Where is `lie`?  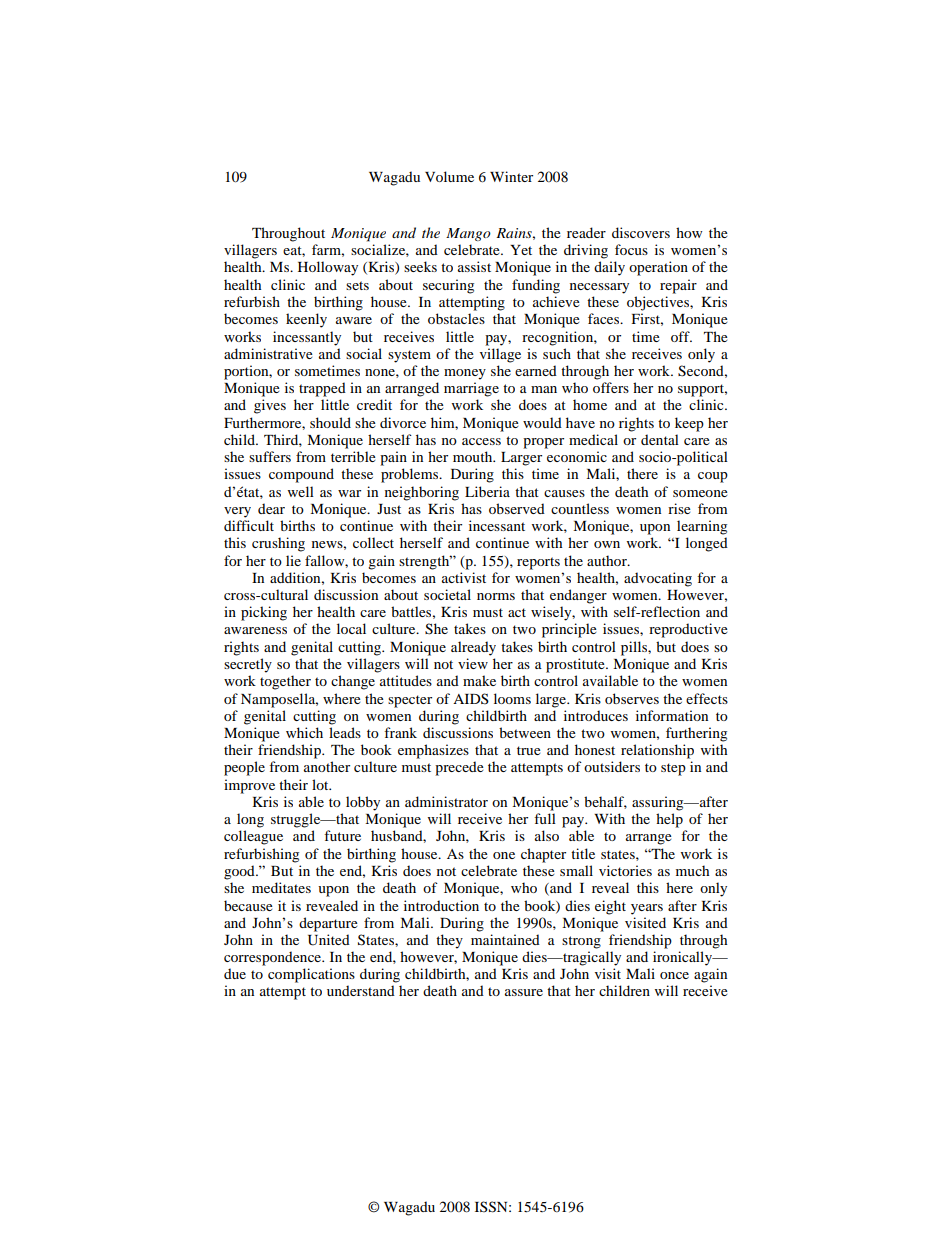
lie is located at coordinates (293, 560).
